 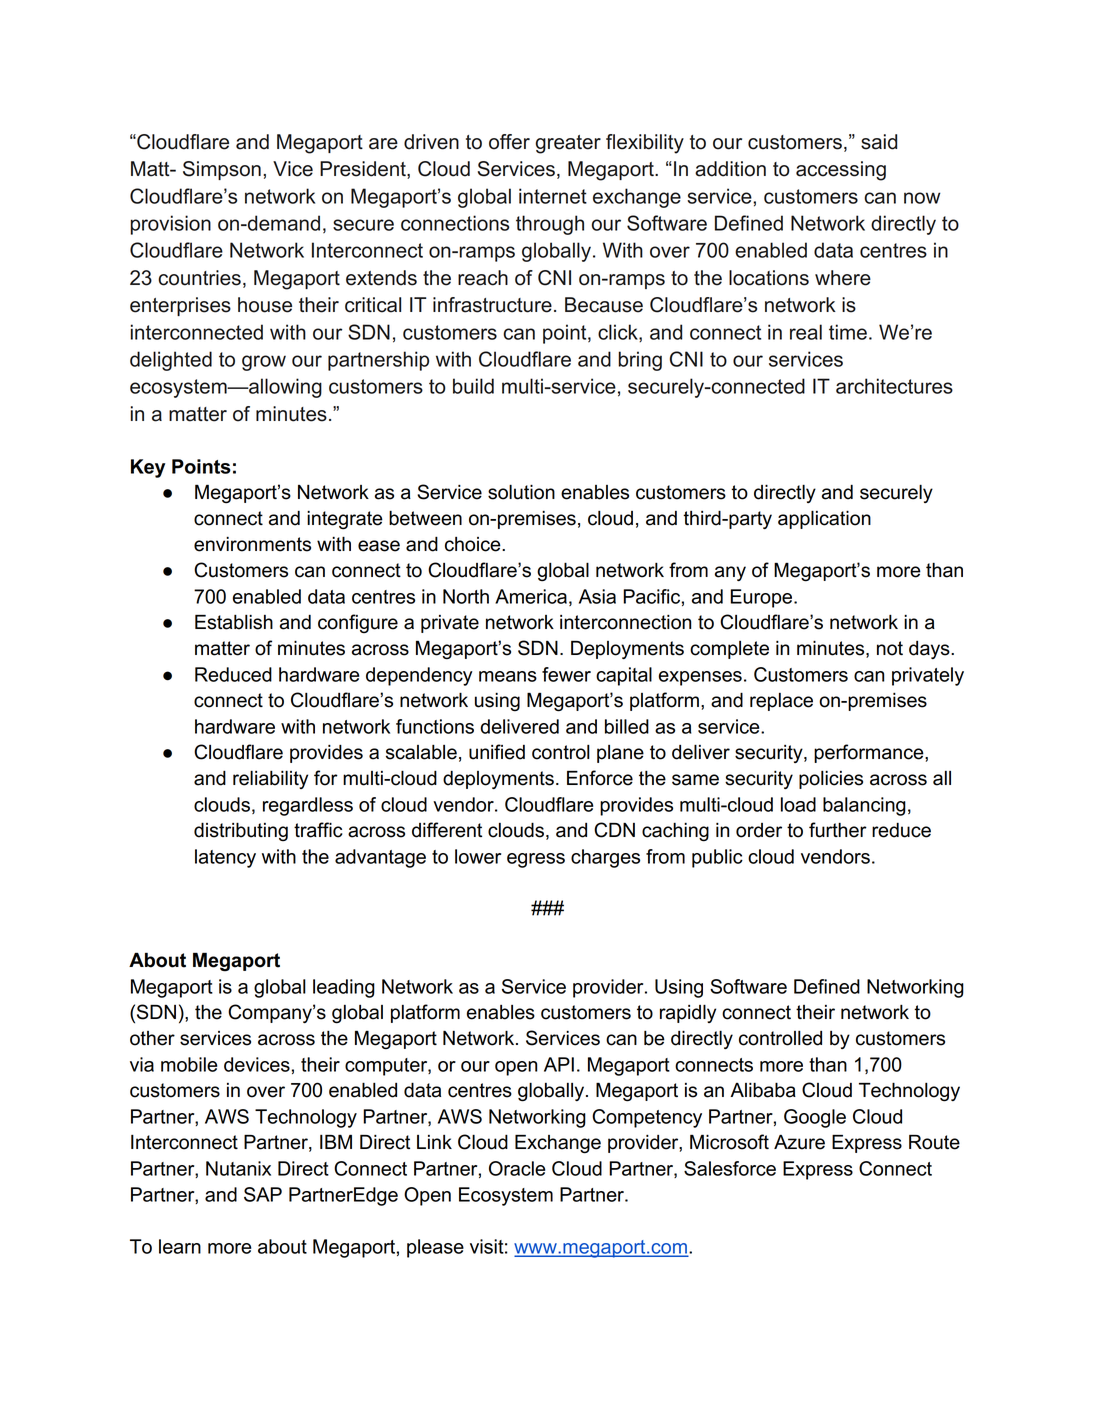 I want to click on internet, so click(x=553, y=196).
